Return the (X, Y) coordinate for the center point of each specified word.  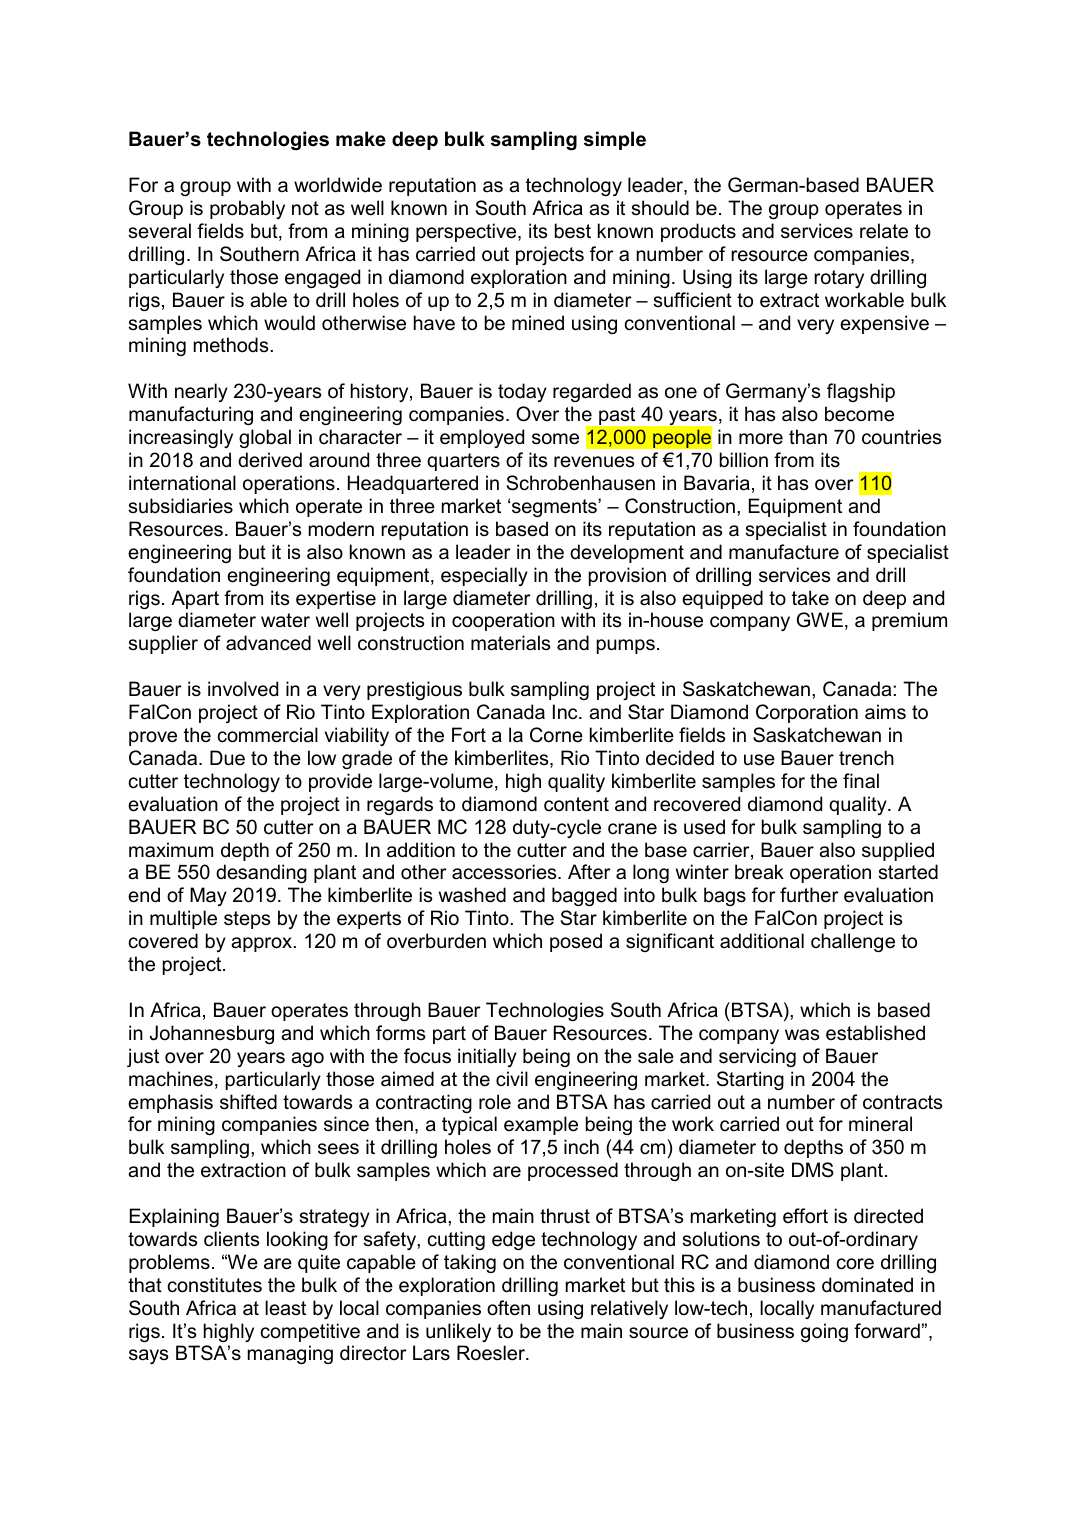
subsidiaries (180, 506)
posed (576, 942)
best (573, 231)
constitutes (215, 1285)
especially (484, 576)
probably (247, 209)
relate (884, 231)
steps (247, 920)
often (508, 1308)
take (810, 598)
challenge (853, 942)
